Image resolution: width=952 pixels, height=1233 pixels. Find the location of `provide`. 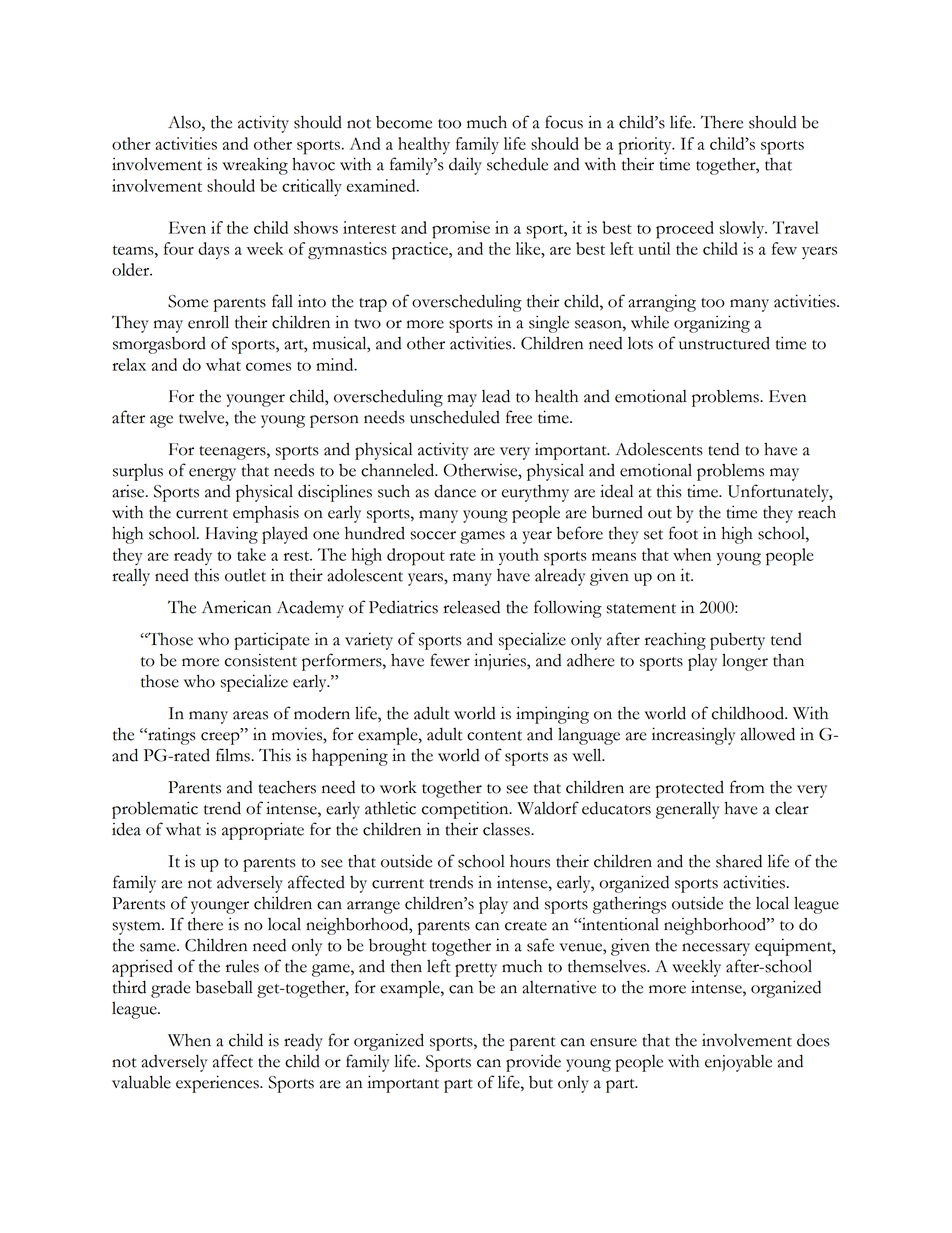

provide is located at coordinates (533, 1063).
